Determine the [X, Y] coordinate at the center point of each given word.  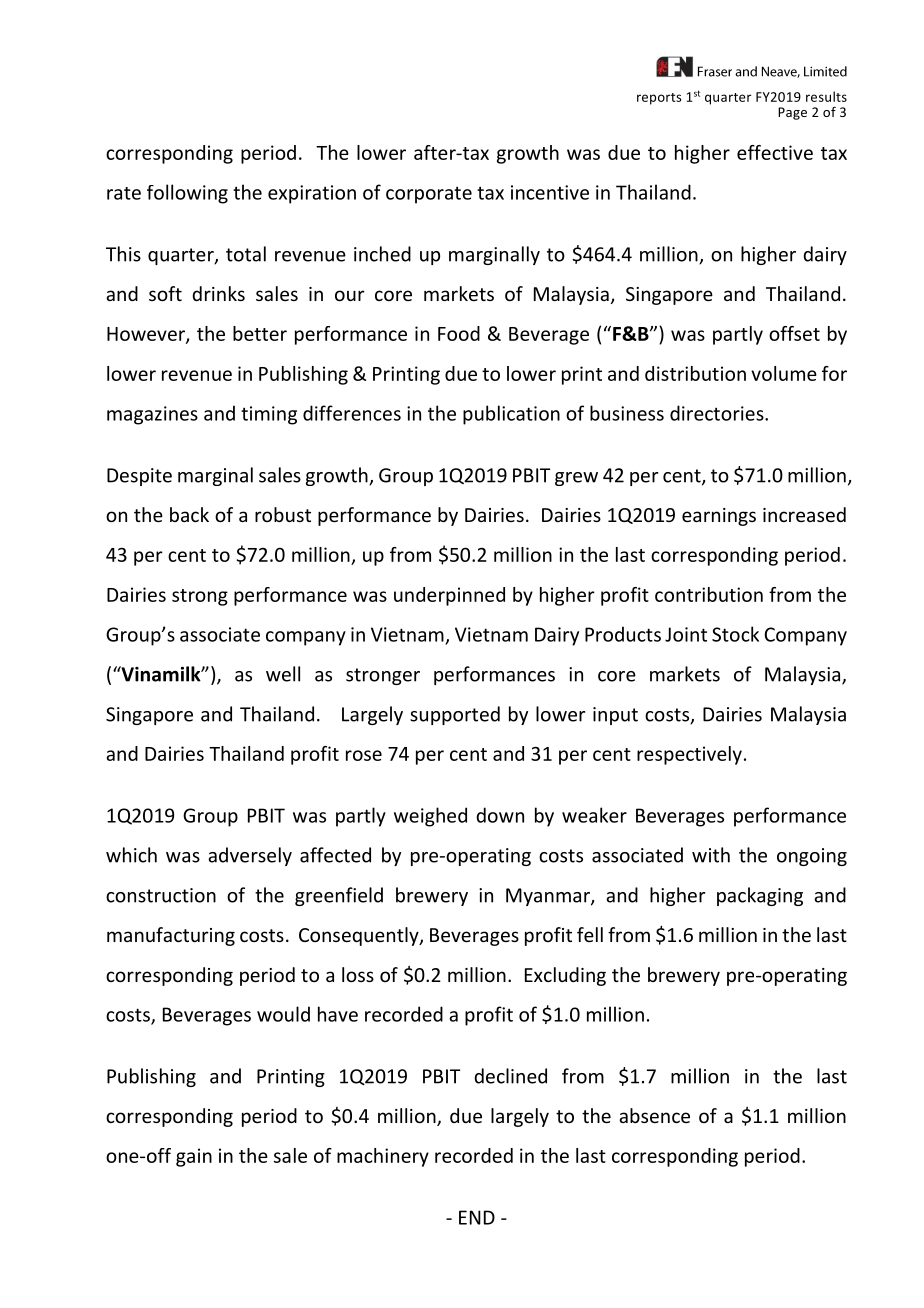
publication [511, 415]
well [283, 674]
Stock [735, 634]
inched [382, 254]
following [187, 194]
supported [455, 715]
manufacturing [171, 936]
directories [718, 413]
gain [194, 1157]
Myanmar [549, 897]
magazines [152, 415]
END [477, 1217]
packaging [760, 896]
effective [775, 152]
